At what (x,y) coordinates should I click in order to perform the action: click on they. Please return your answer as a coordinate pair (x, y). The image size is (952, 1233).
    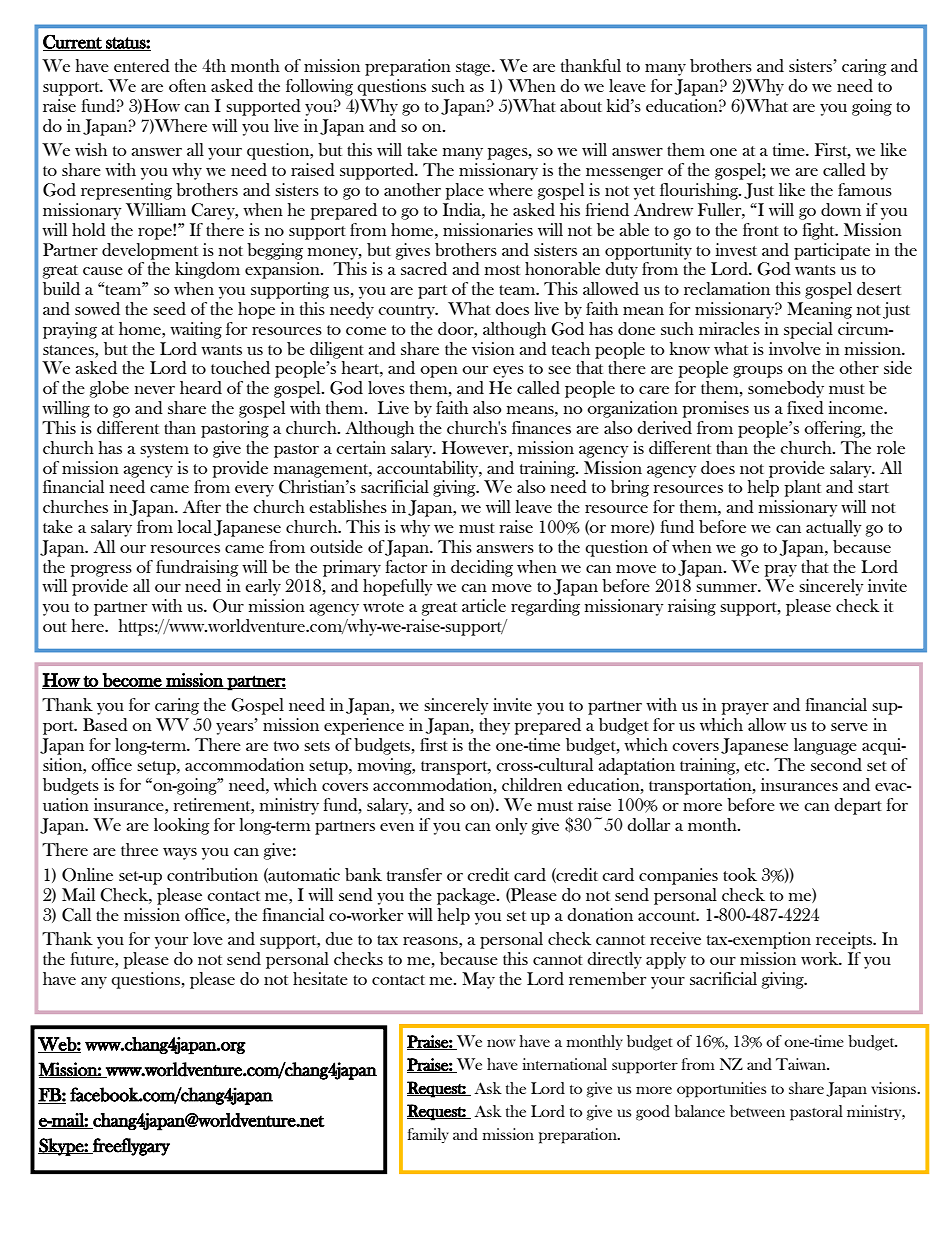
    Looking at the image, I should click on (494, 726).
